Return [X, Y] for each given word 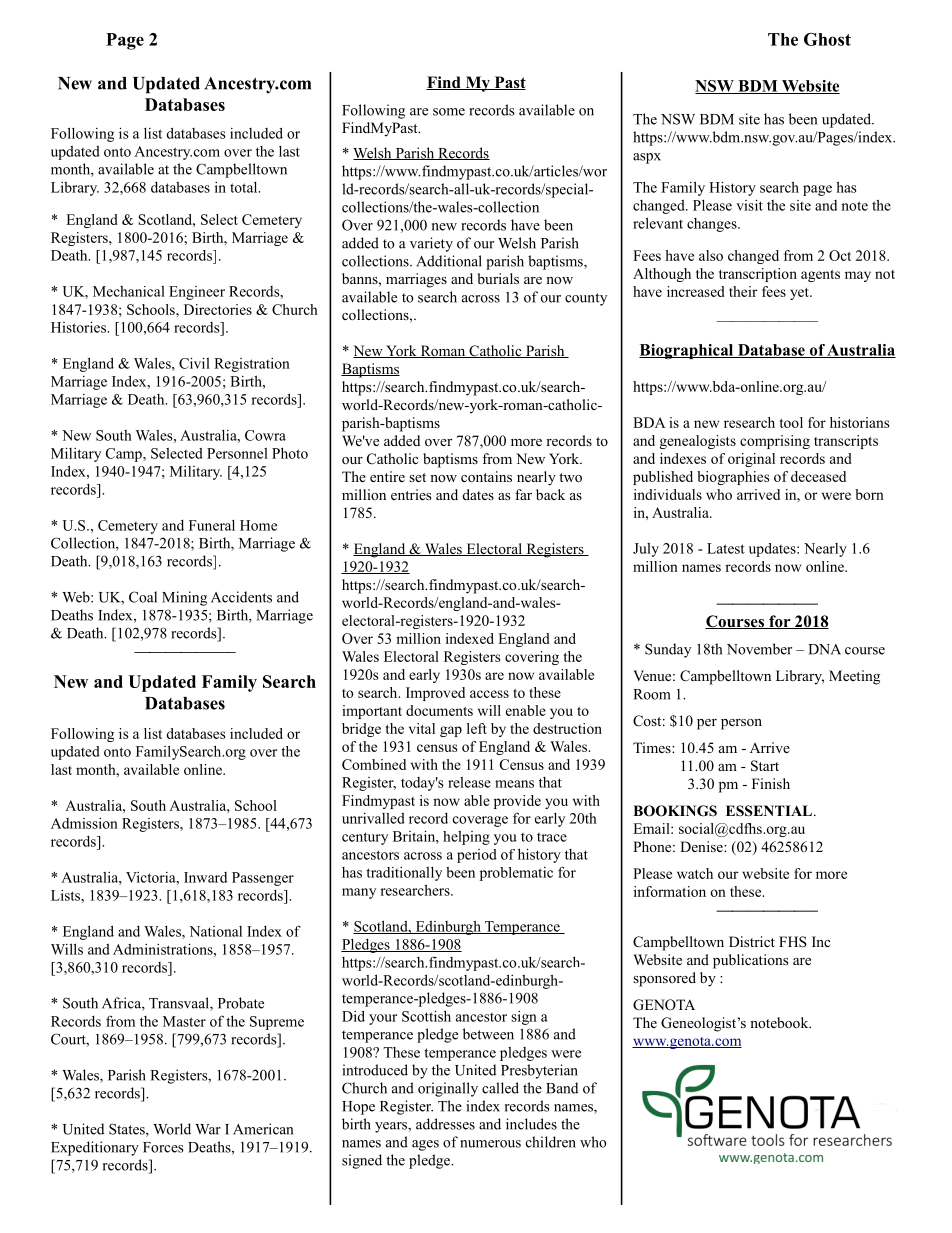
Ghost [827, 39]
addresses [445, 1124]
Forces [163, 1147]
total [245, 187]
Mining [184, 598]
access [489, 694]
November [759, 649]
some [449, 112]
